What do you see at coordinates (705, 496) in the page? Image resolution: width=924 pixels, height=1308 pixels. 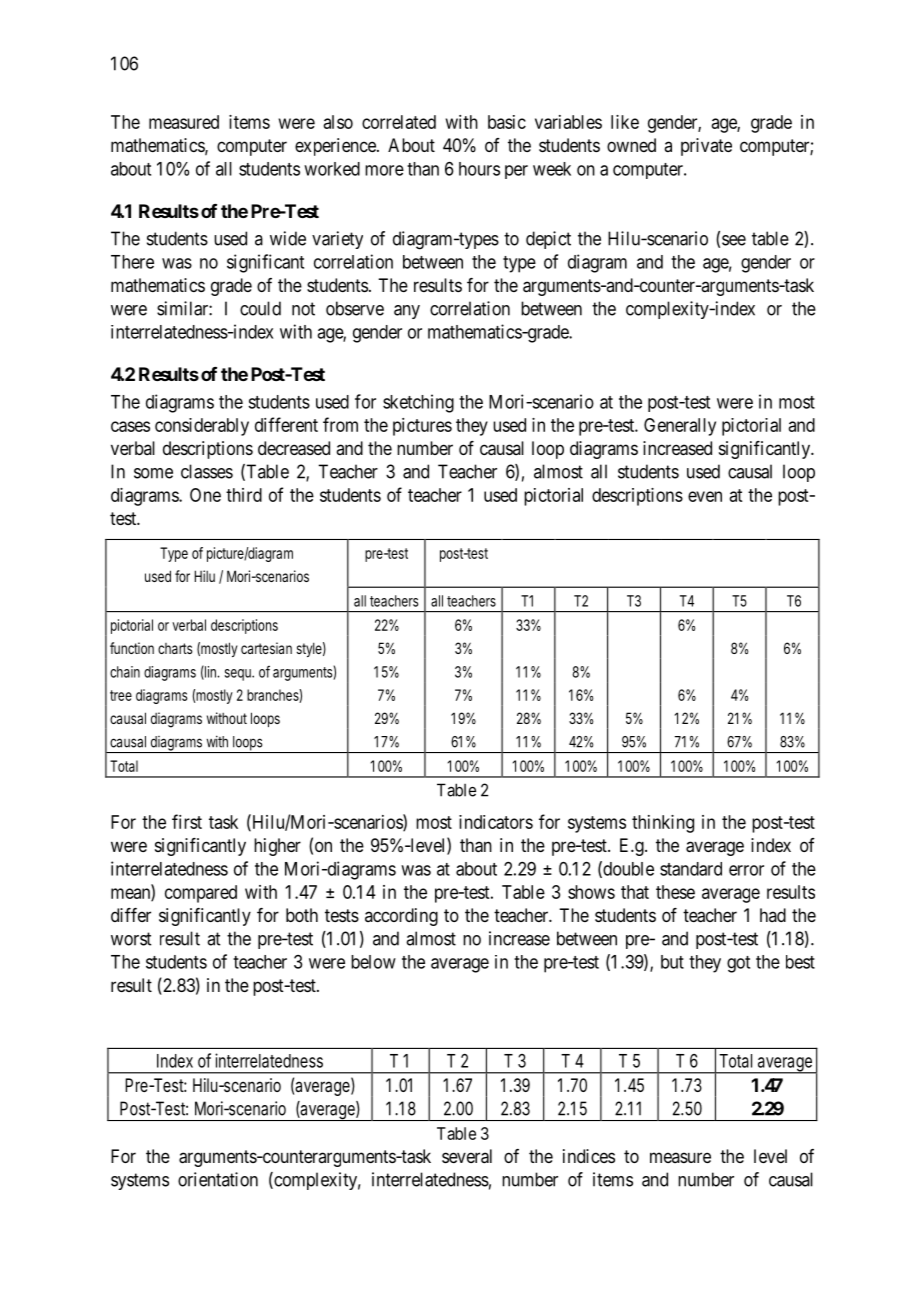 I see `even` at bounding box center [705, 496].
